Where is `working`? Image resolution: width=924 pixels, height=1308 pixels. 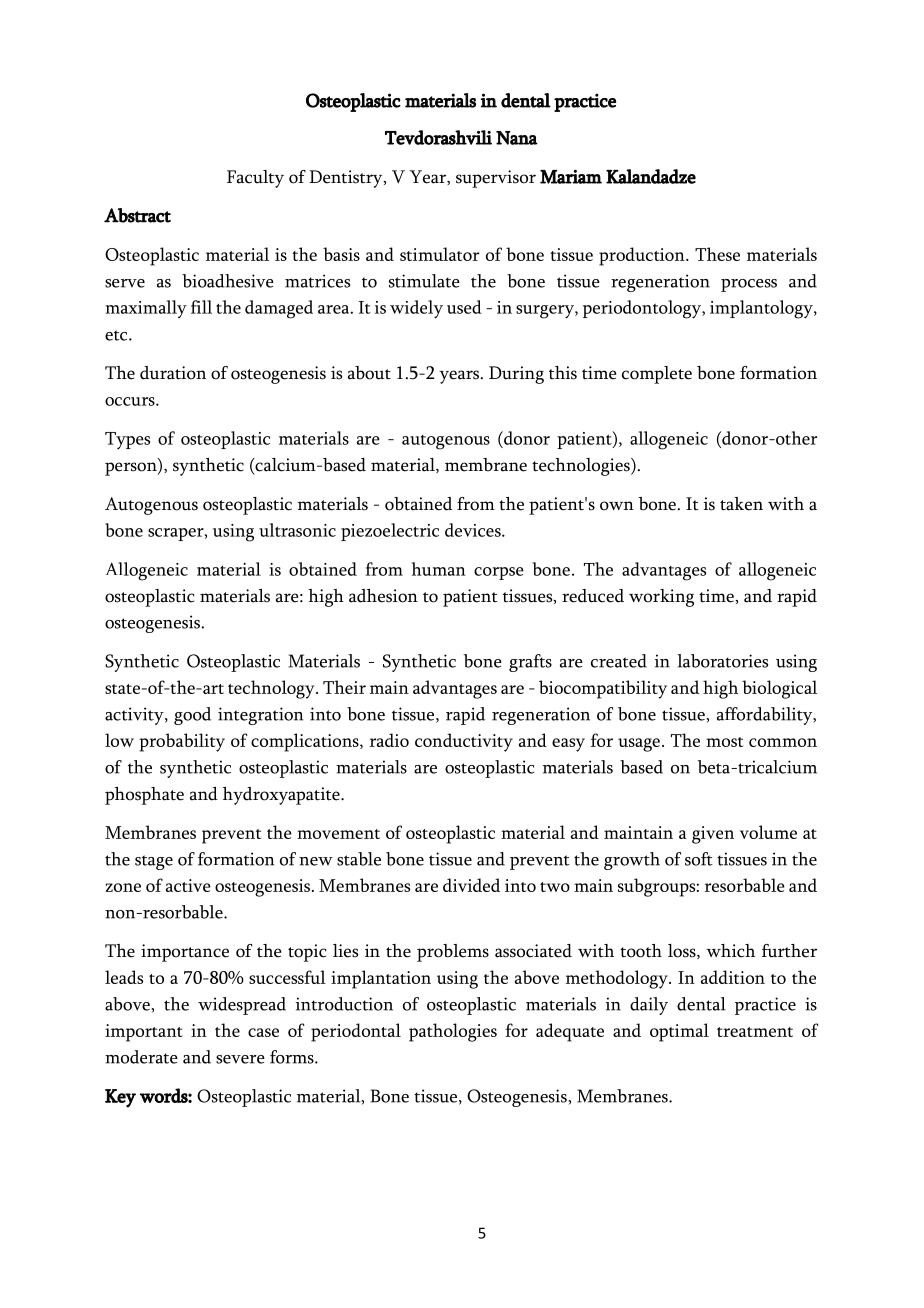 working is located at coordinates (661, 598).
